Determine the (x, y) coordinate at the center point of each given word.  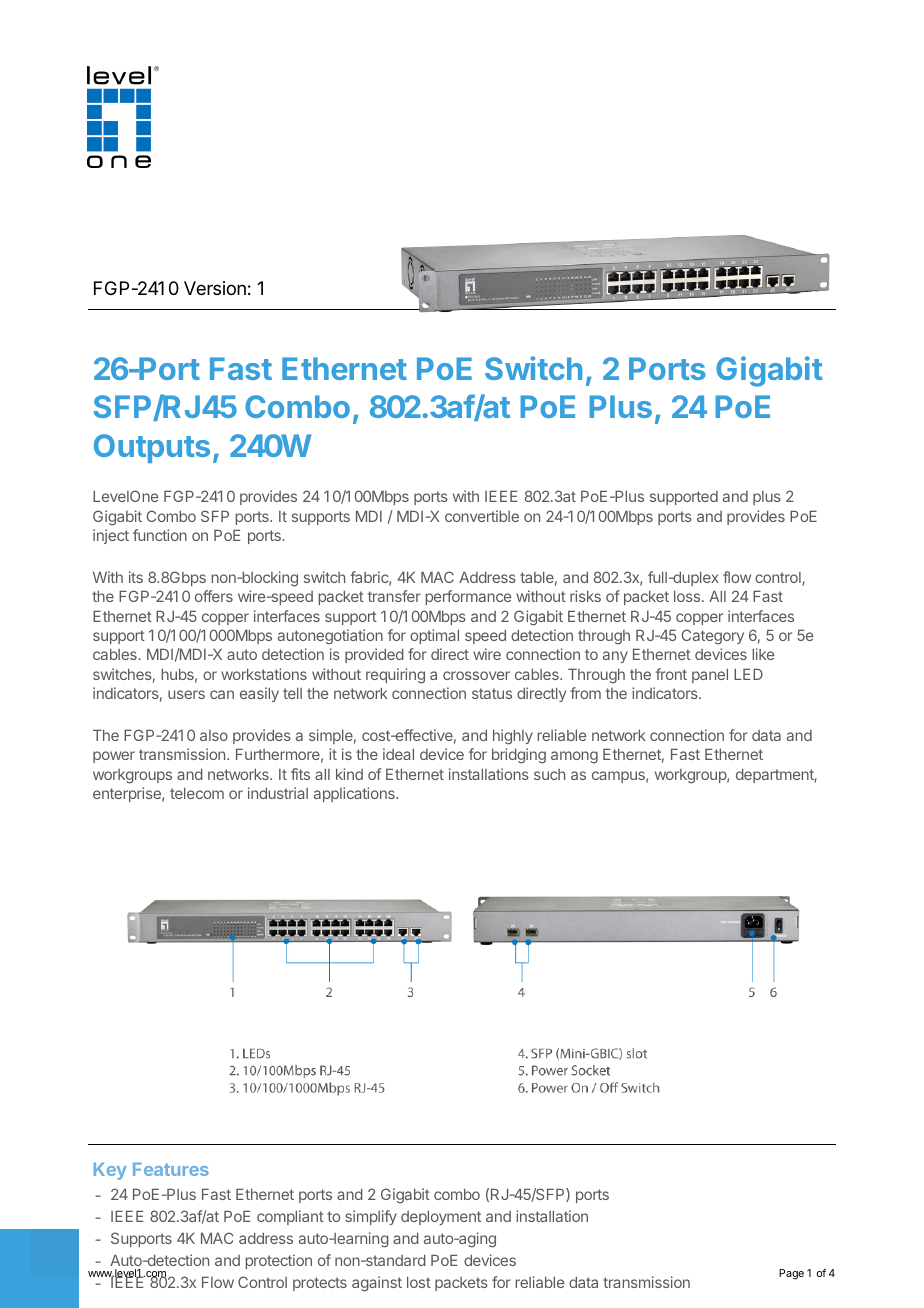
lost (419, 1282)
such (549, 774)
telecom (197, 793)
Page (791, 1274)
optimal (434, 636)
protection (278, 1261)
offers (214, 596)
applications (355, 794)
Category (713, 637)
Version (215, 288)
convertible (482, 516)
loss (688, 596)
